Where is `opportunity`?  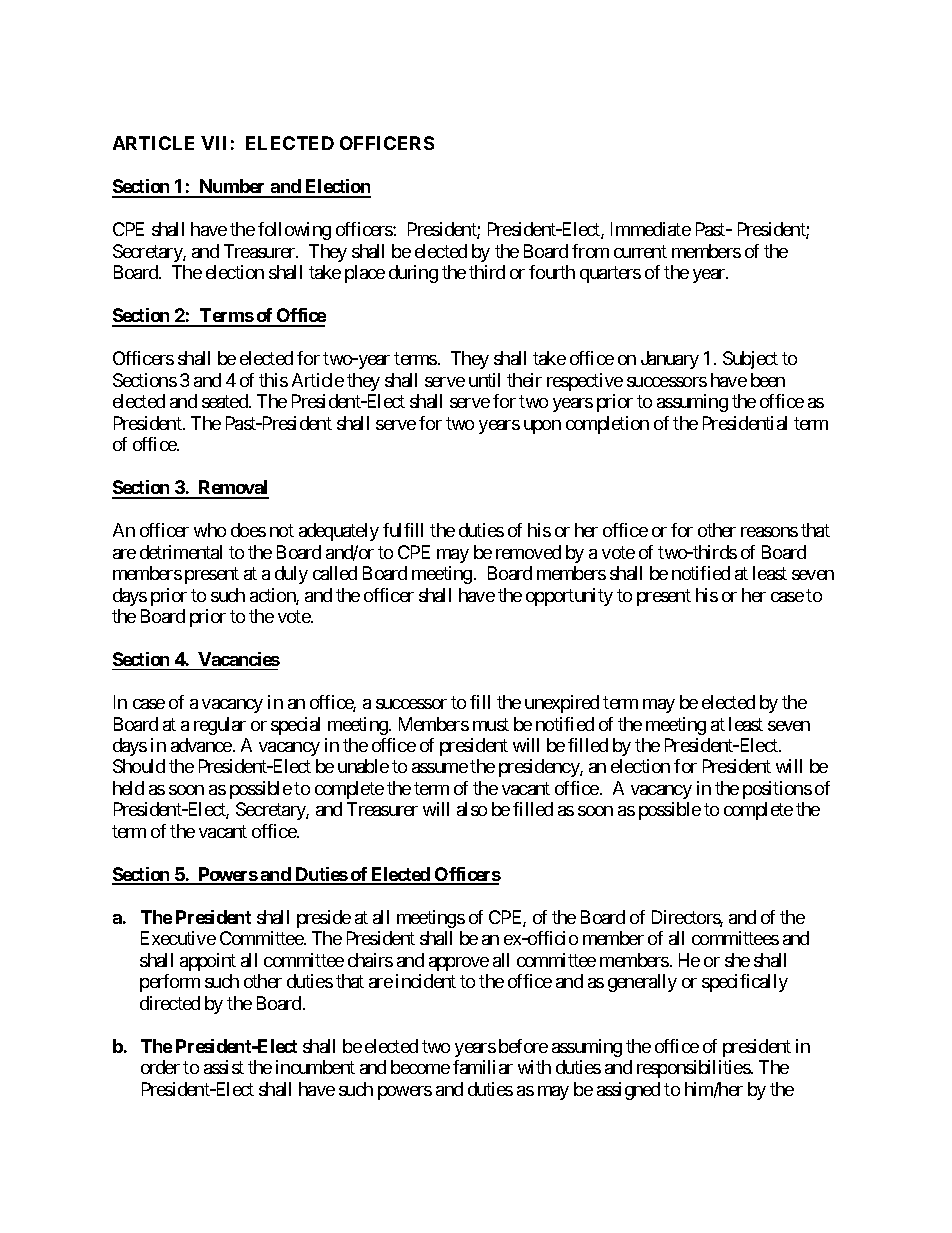 opportunity is located at coordinates (569, 597).
